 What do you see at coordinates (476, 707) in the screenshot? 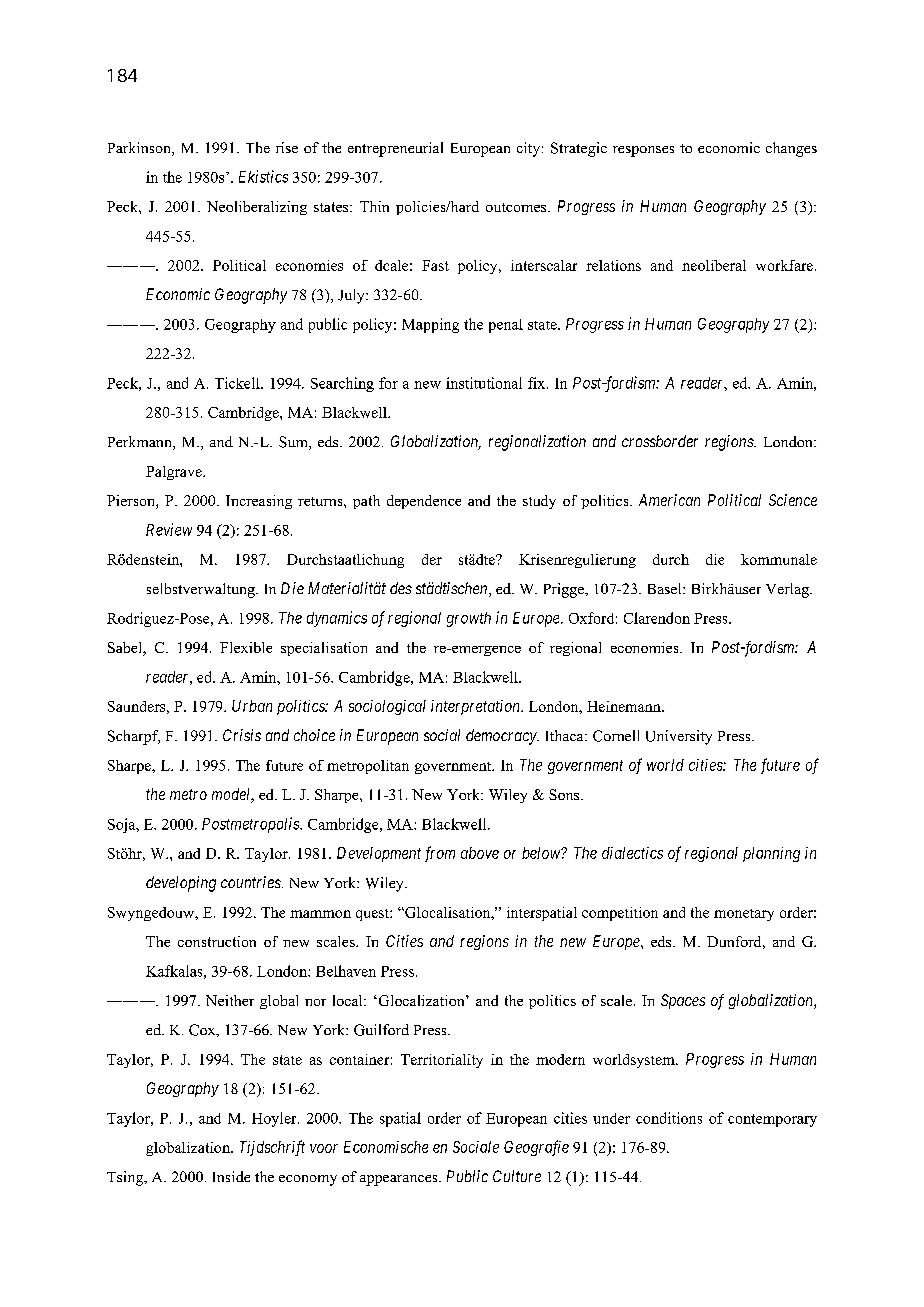
I see `interpretation` at bounding box center [476, 707].
